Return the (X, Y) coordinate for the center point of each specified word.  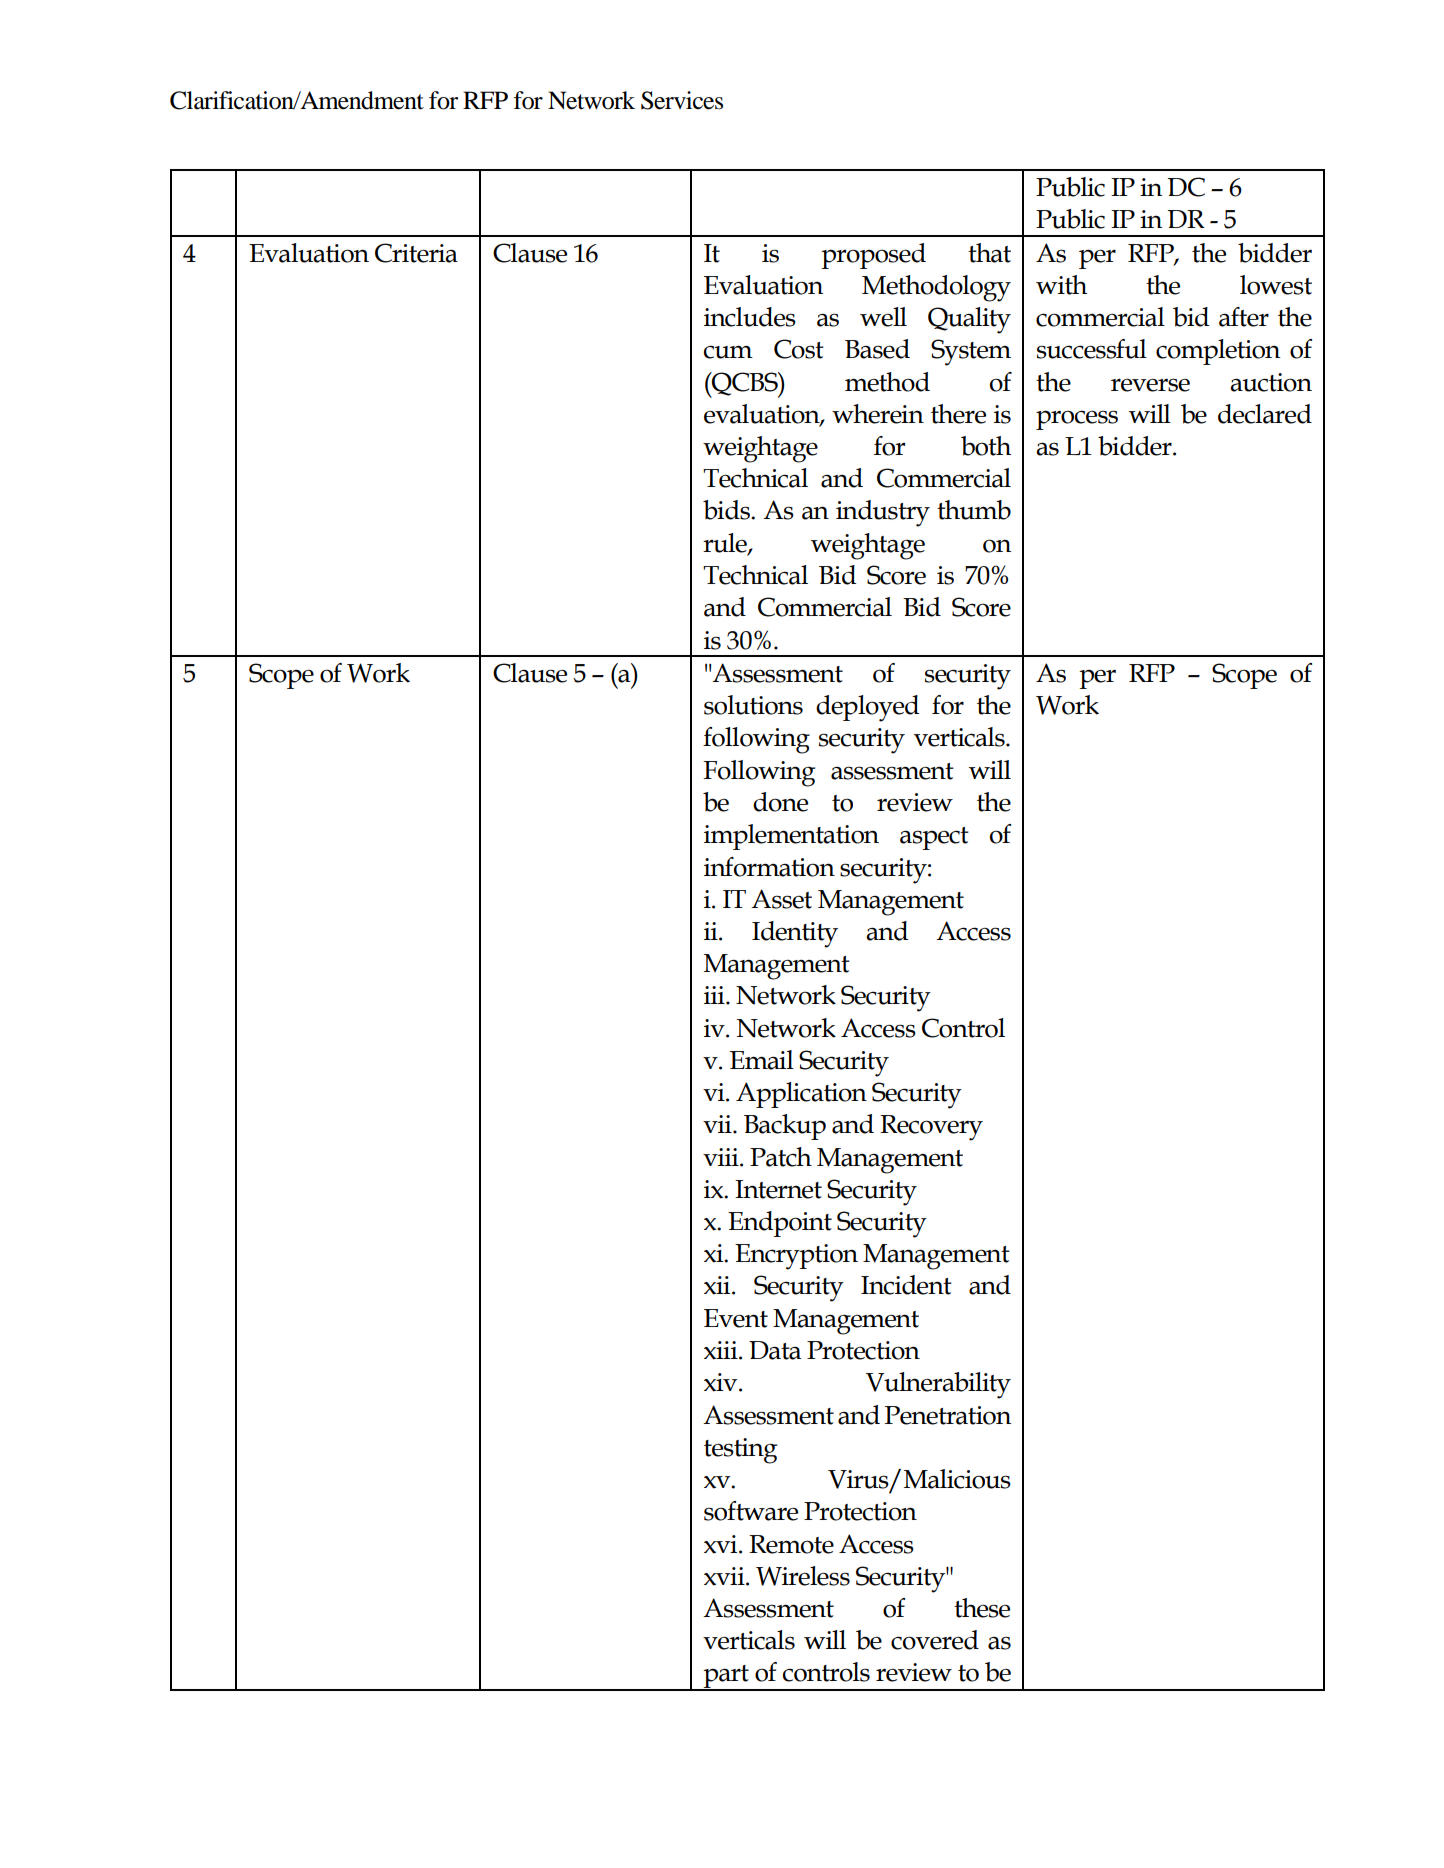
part (726, 1678)
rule (726, 543)
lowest (1276, 285)
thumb (974, 510)
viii (722, 1157)
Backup (785, 1127)
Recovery (931, 1128)
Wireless (803, 1576)
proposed (873, 256)
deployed (867, 708)
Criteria (416, 253)
